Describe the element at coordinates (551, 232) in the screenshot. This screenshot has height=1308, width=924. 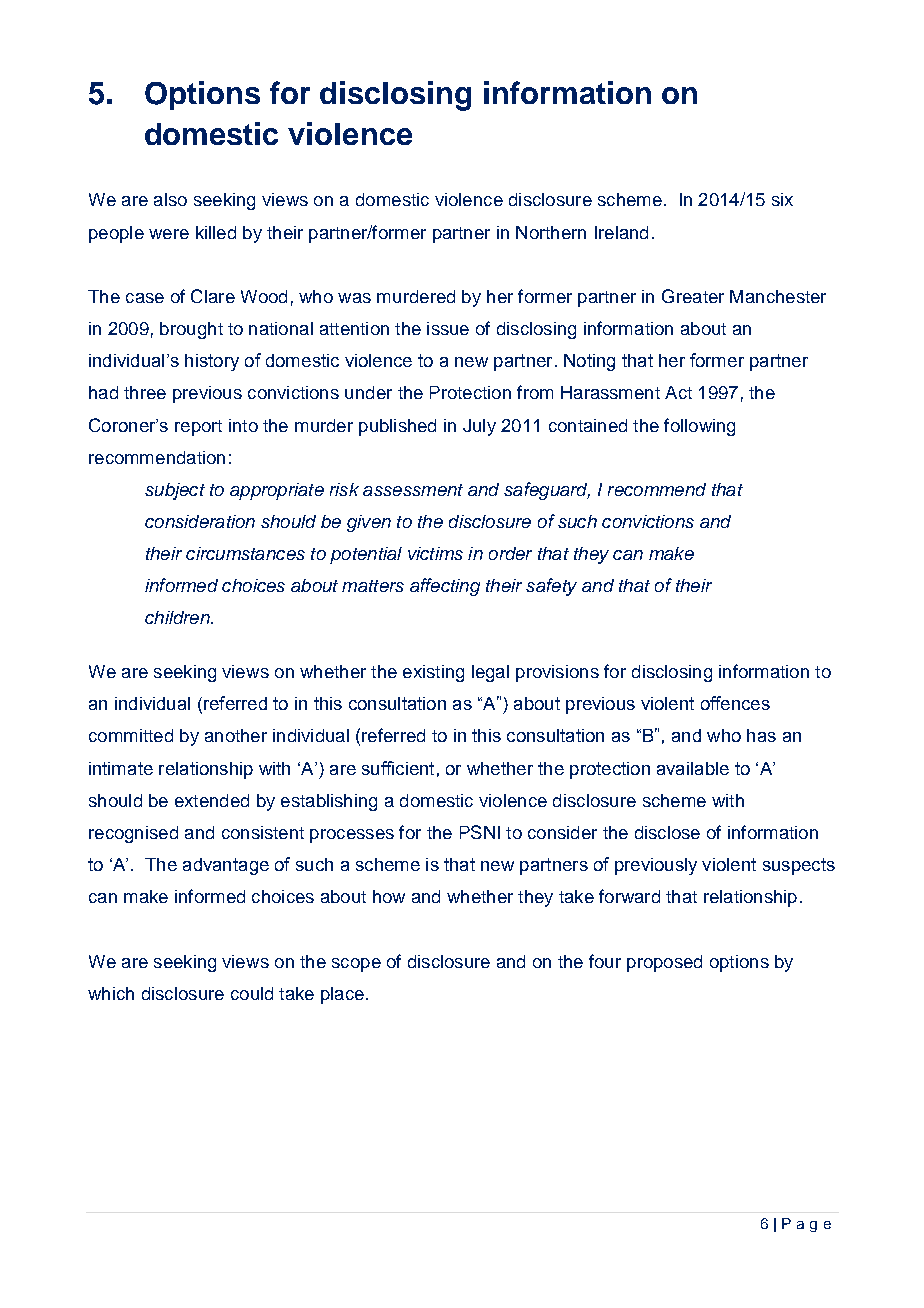
I see `Northern` at that location.
